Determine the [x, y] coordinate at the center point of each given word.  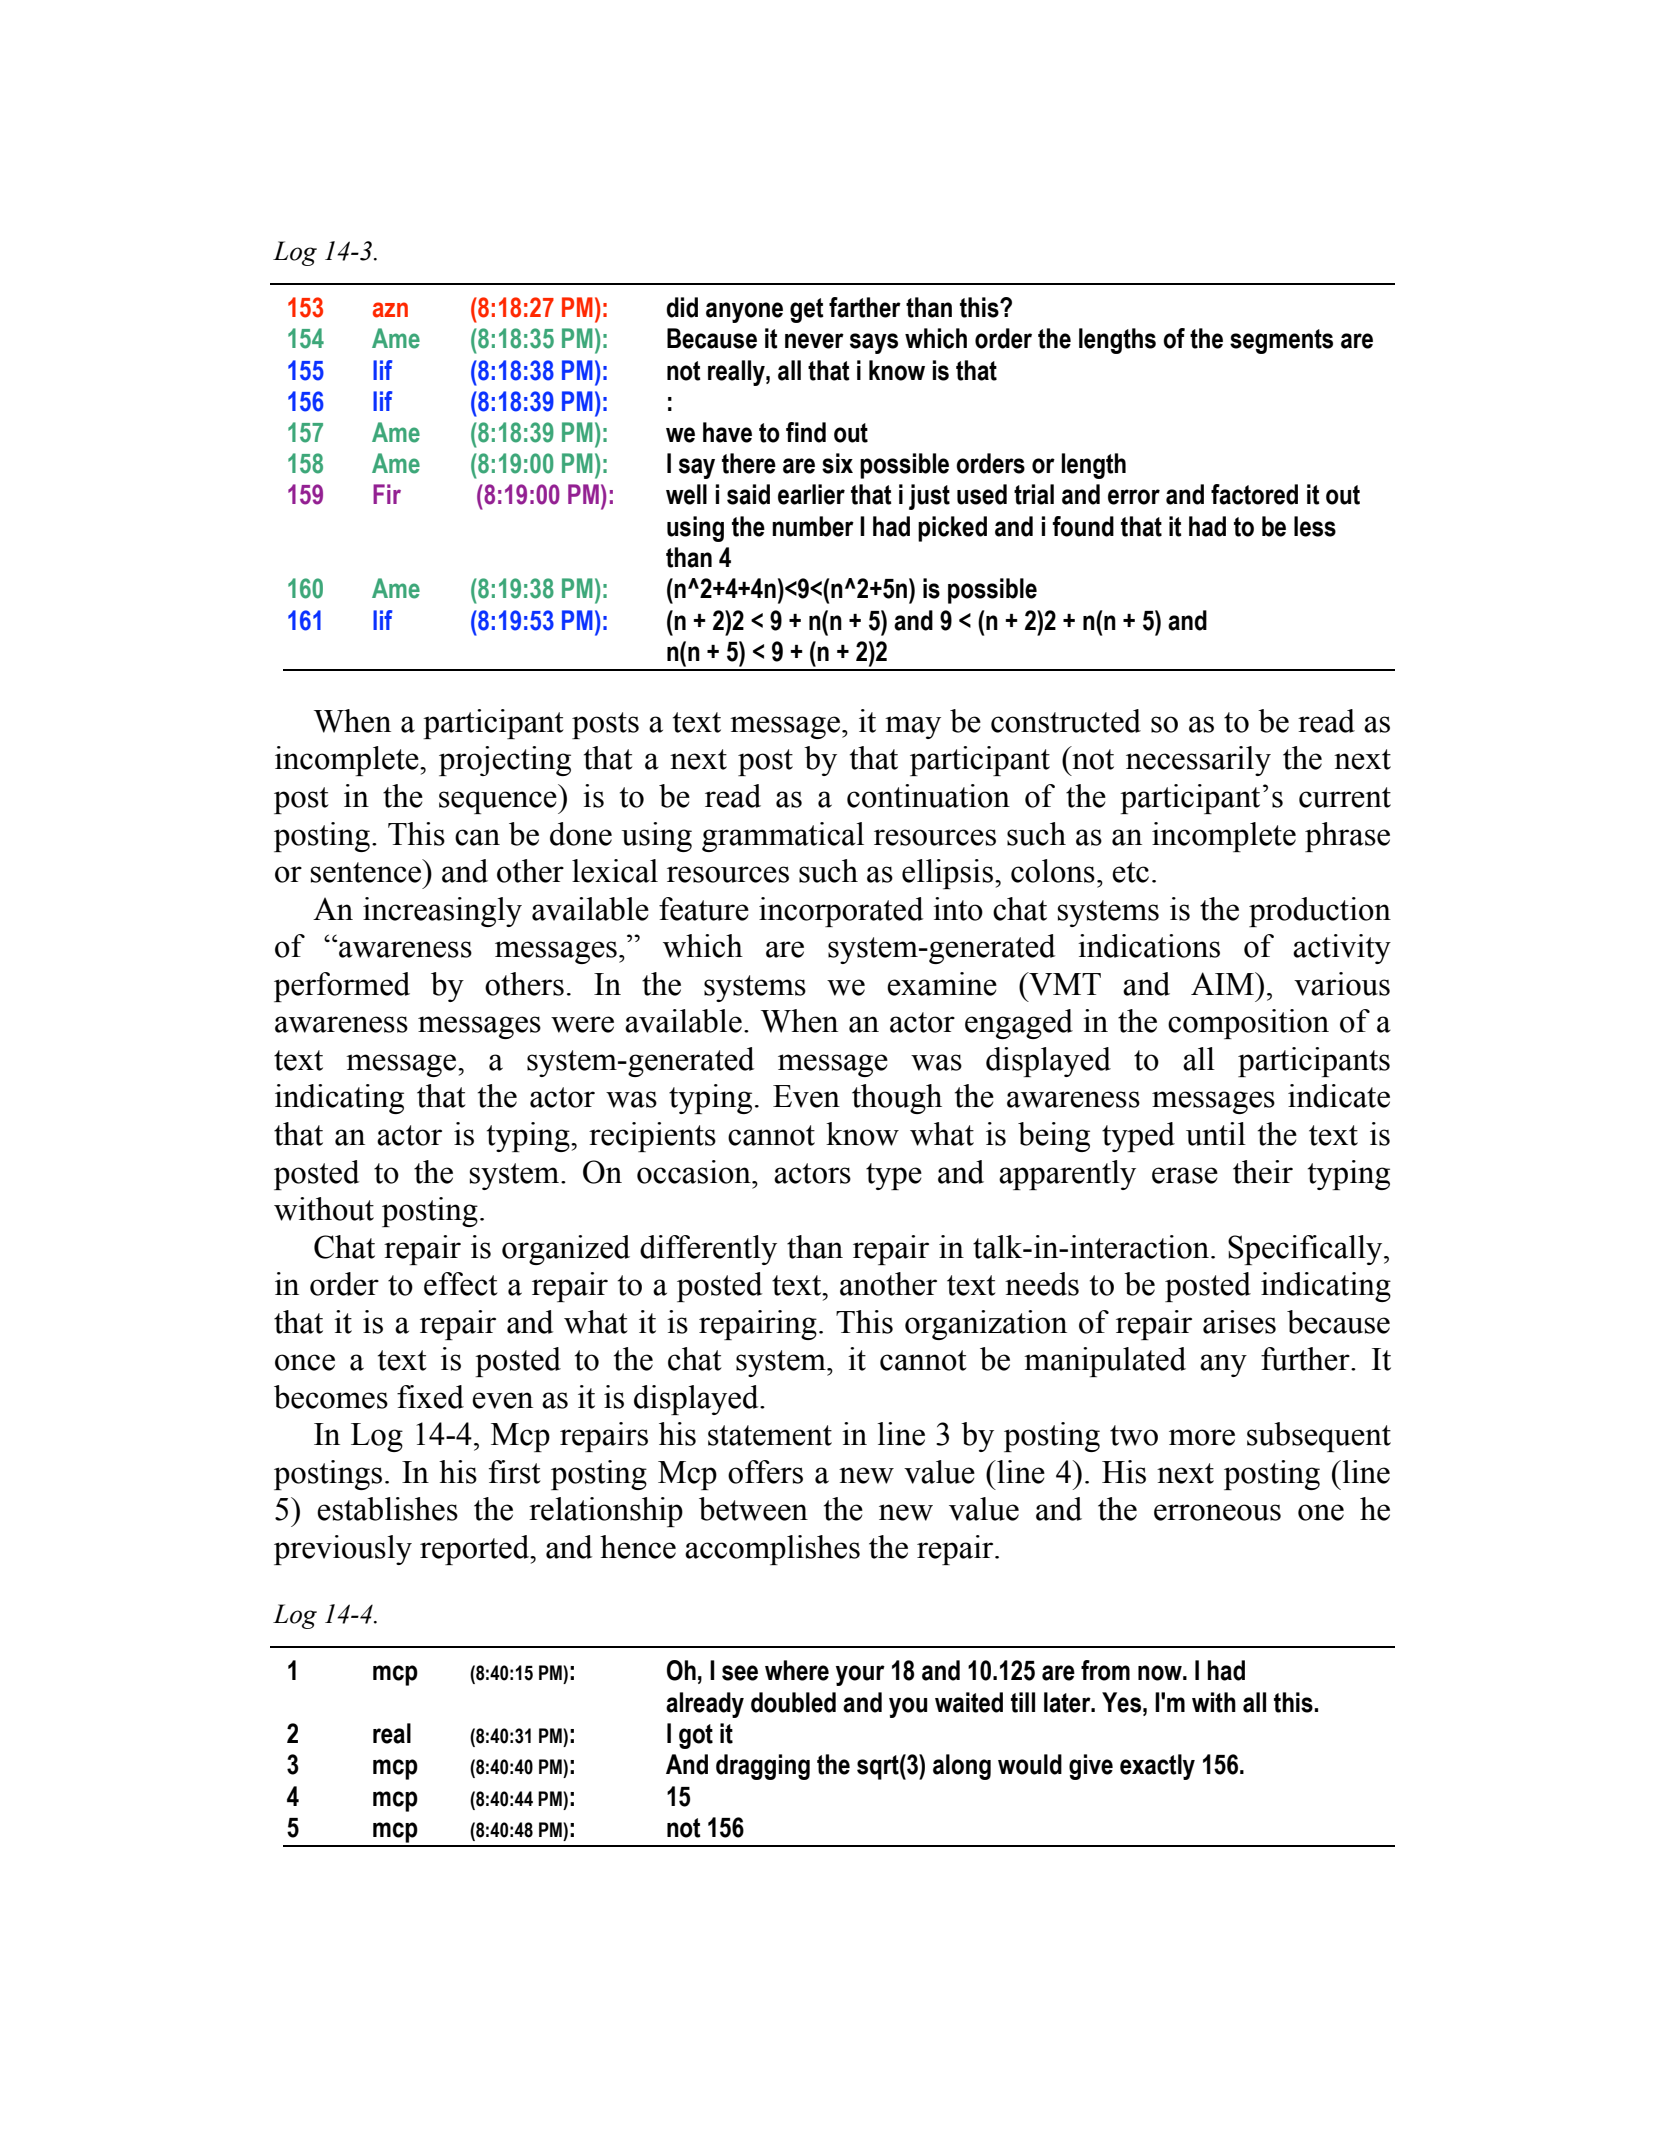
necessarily [1198, 761]
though [897, 1099]
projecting [505, 761]
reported [476, 1550]
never [814, 341]
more [1202, 1437]
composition [1248, 1024]
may [913, 727]
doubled [793, 1702]
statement [770, 1435]
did [682, 307]
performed [342, 987]
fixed [430, 1397]
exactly [1157, 1767]
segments [1281, 341]
